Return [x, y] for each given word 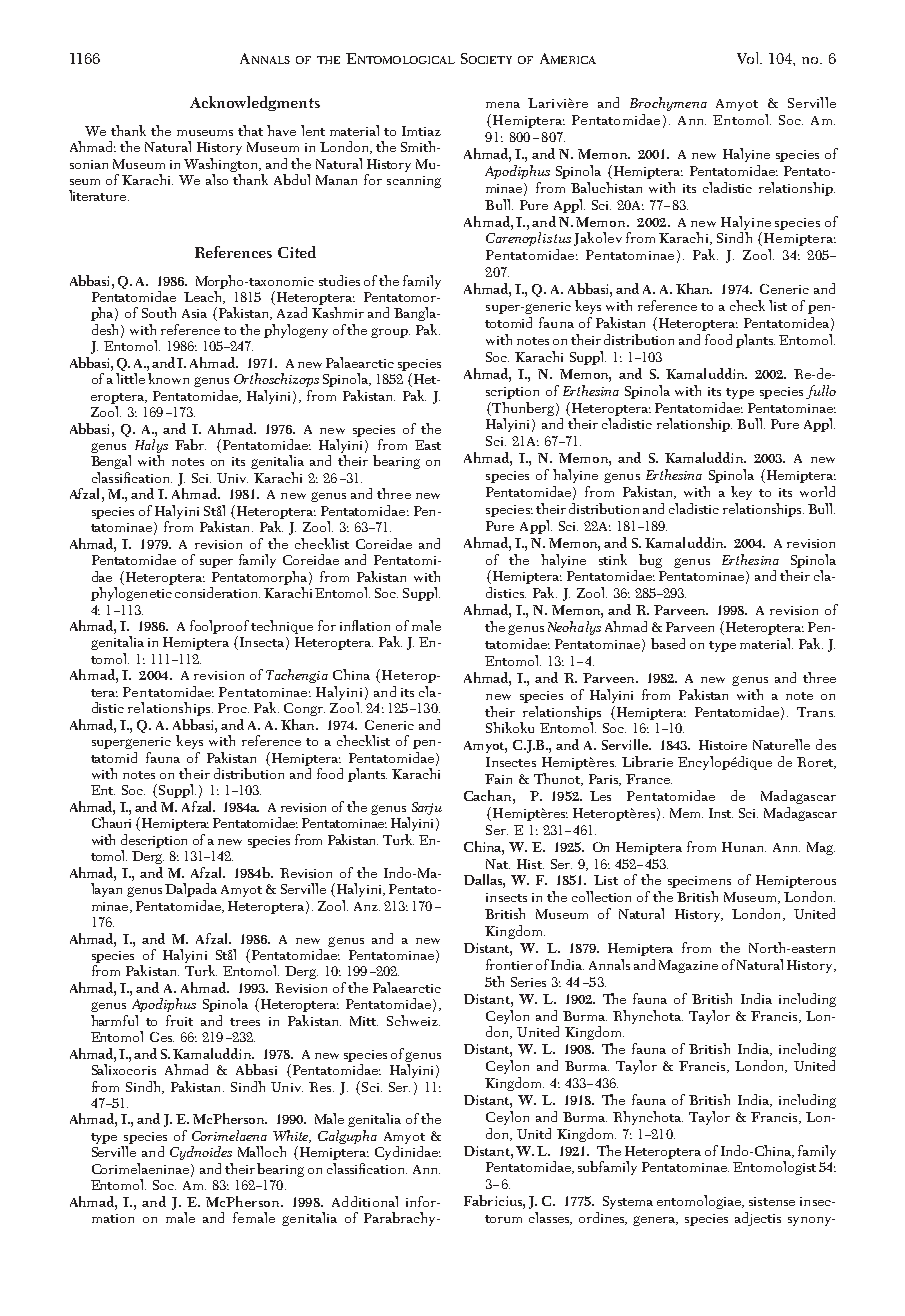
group [390, 333]
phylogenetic [131, 594]
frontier [509, 964]
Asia [194, 313]
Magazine [688, 966]
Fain [498, 779]
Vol [749, 58]
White [292, 1136]
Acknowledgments [255, 103]
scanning [414, 182]
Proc [233, 708]
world [817, 491]
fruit [179, 1020]
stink [613, 559]
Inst [721, 813]
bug [650, 561]
